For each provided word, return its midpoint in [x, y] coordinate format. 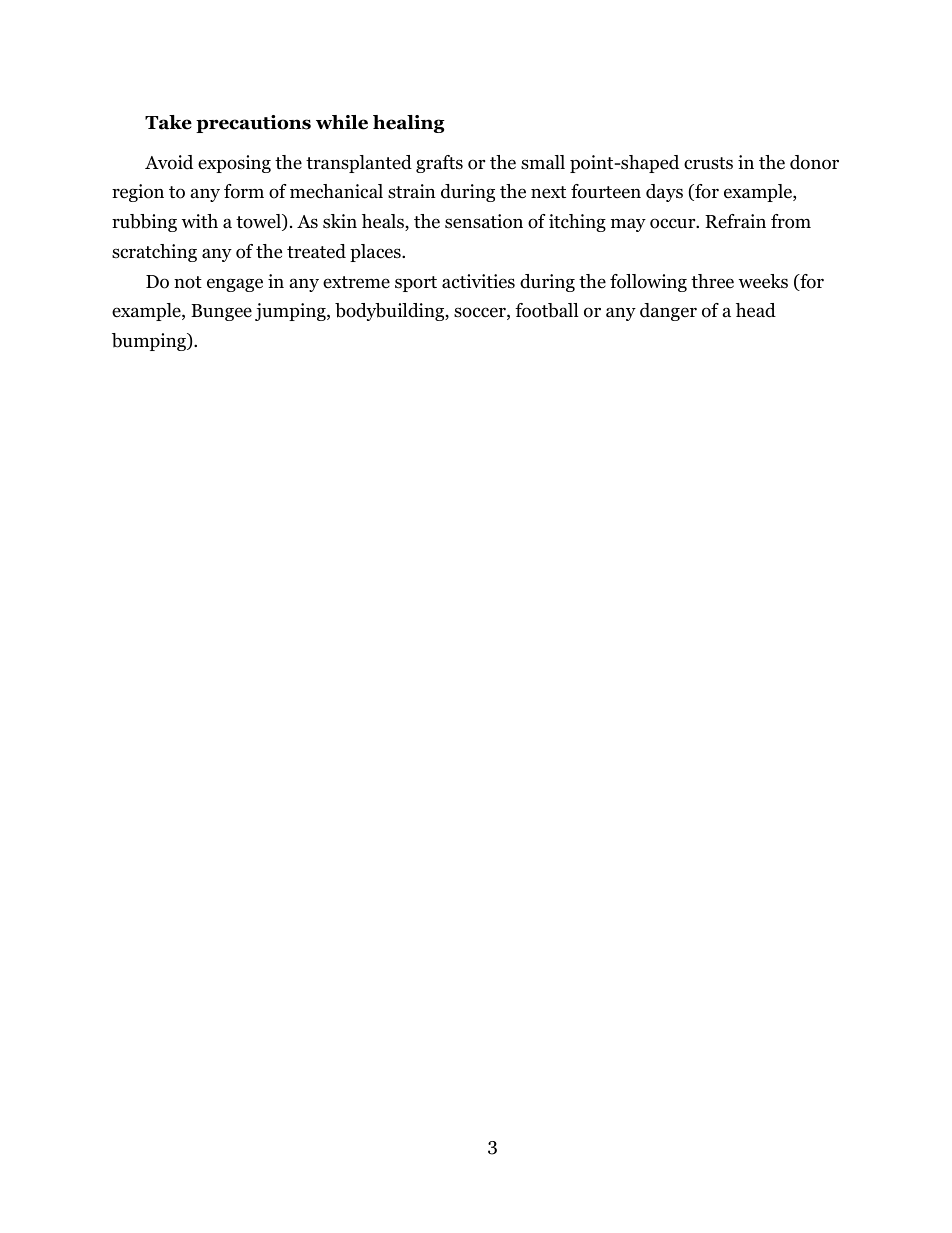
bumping [150, 342]
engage [235, 285]
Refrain [735, 221]
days [664, 193]
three [712, 281]
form [244, 191]
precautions [253, 124]
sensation [484, 221]
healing [409, 124]
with [199, 221]
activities [478, 281]
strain [412, 191]
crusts [708, 163]
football [547, 310]
